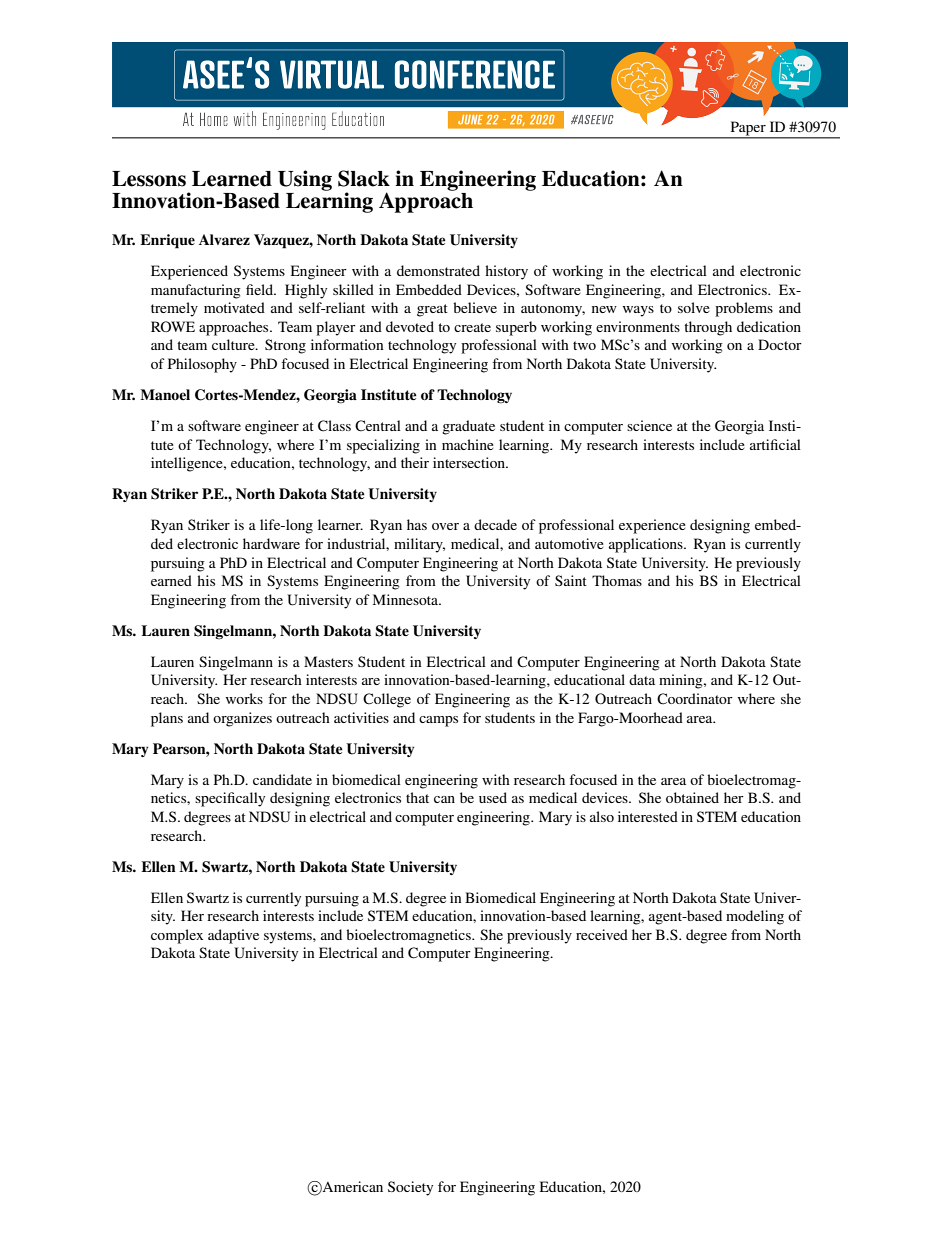 The width and height of the image is (952, 1233). What do you see at coordinates (282, 779) in the image?
I see `candidate` at bounding box center [282, 779].
